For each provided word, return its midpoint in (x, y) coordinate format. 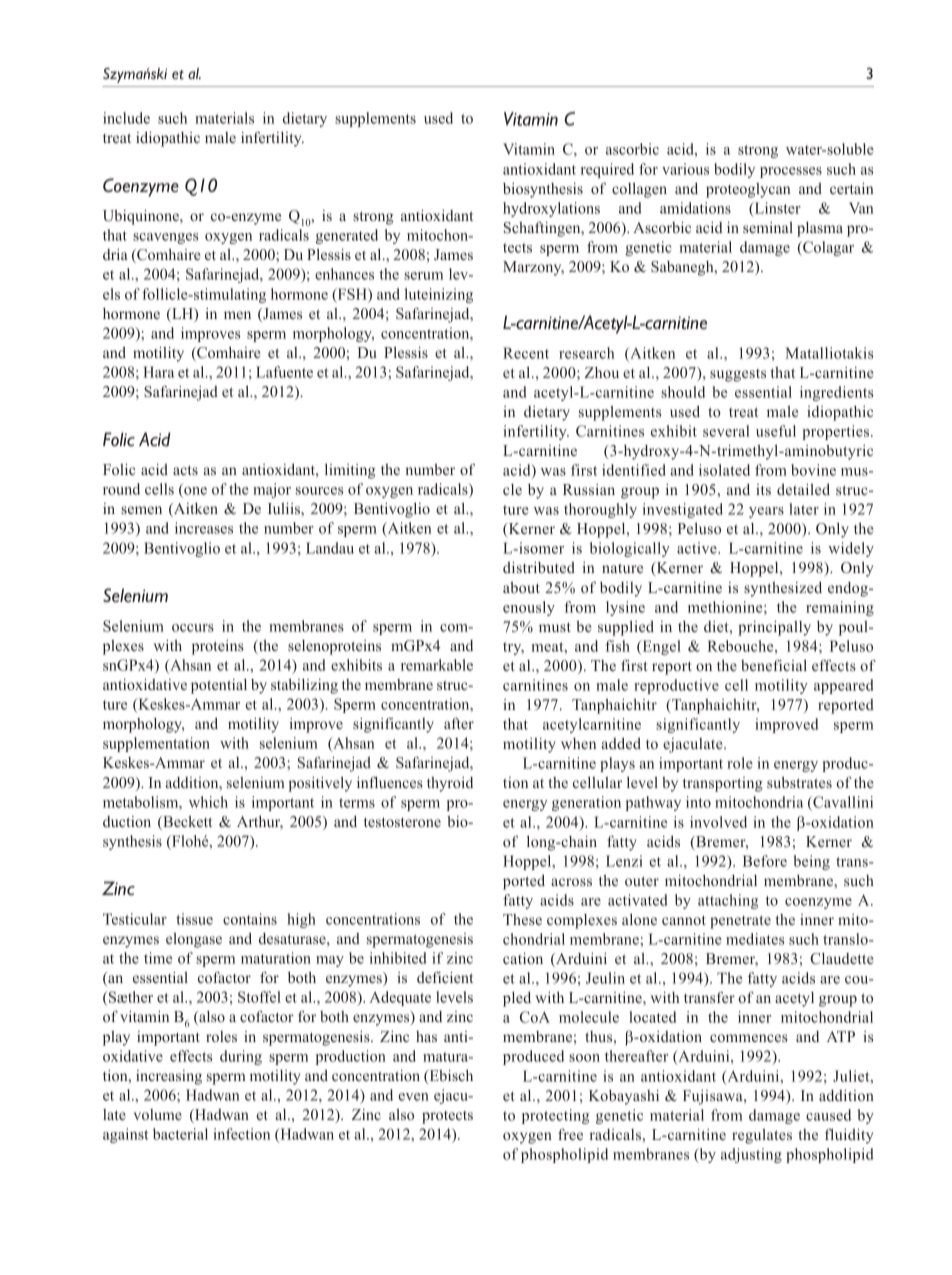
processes (791, 172)
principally (774, 628)
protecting (555, 1116)
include (126, 118)
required (607, 170)
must (555, 627)
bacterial (180, 1134)
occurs (193, 628)
